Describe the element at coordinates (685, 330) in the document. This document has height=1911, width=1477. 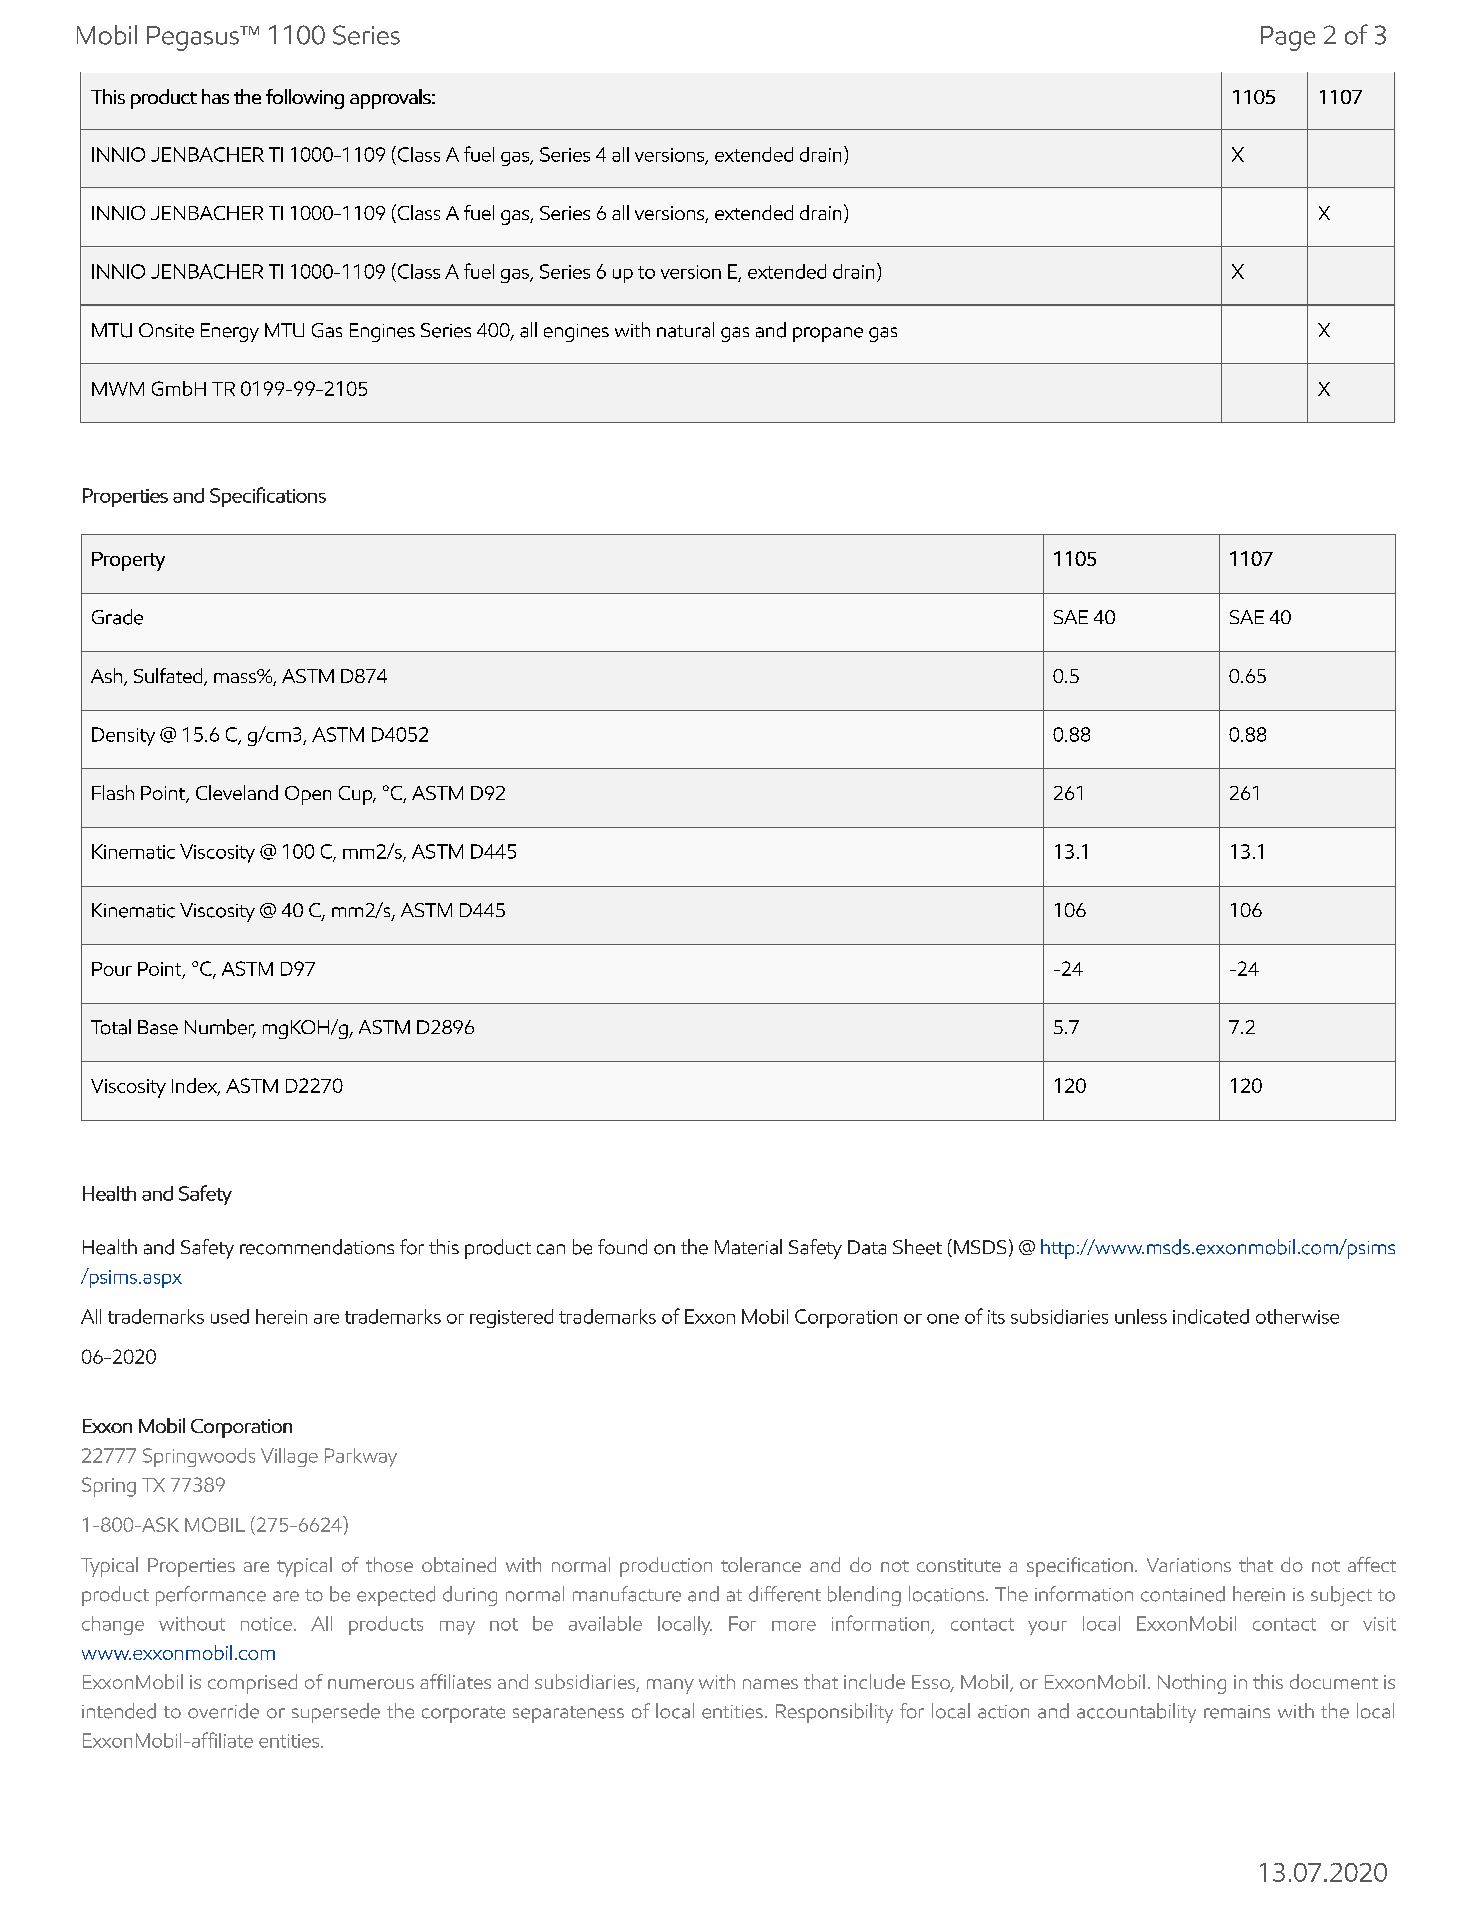
I see `natural` at that location.
